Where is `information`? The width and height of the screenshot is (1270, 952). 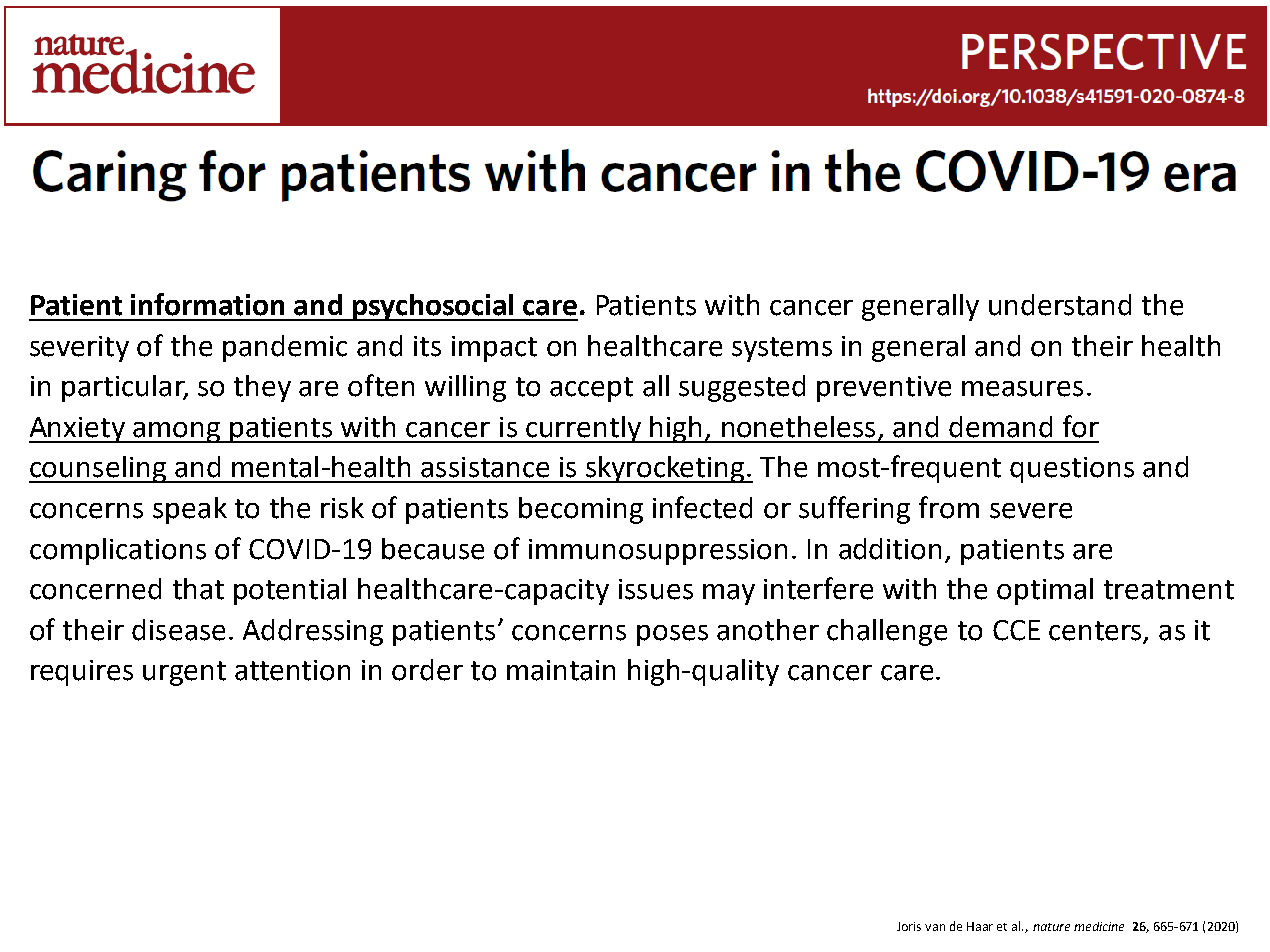 information is located at coordinates (207, 304).
